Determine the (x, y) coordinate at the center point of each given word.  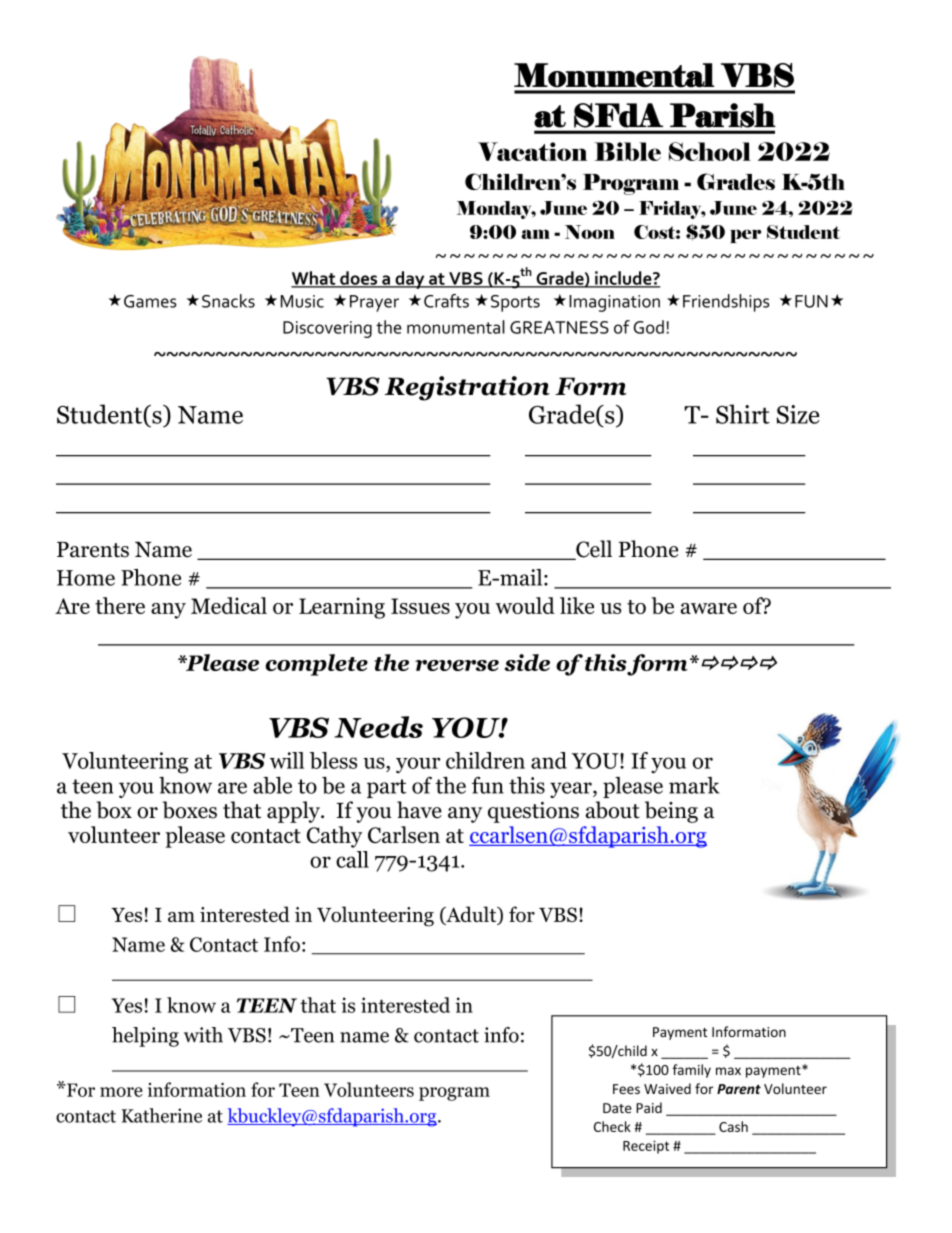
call (352, 859)
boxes (190, 810)
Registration (467, 388)
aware (709, 608)
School (710, 151)
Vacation (532, 151)
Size (798, 414)
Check (612, 1126)
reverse (457, 665)
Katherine (162, 1115)
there (120, 605)
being (671, 812)
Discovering (327, 329)
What (314, 279)
